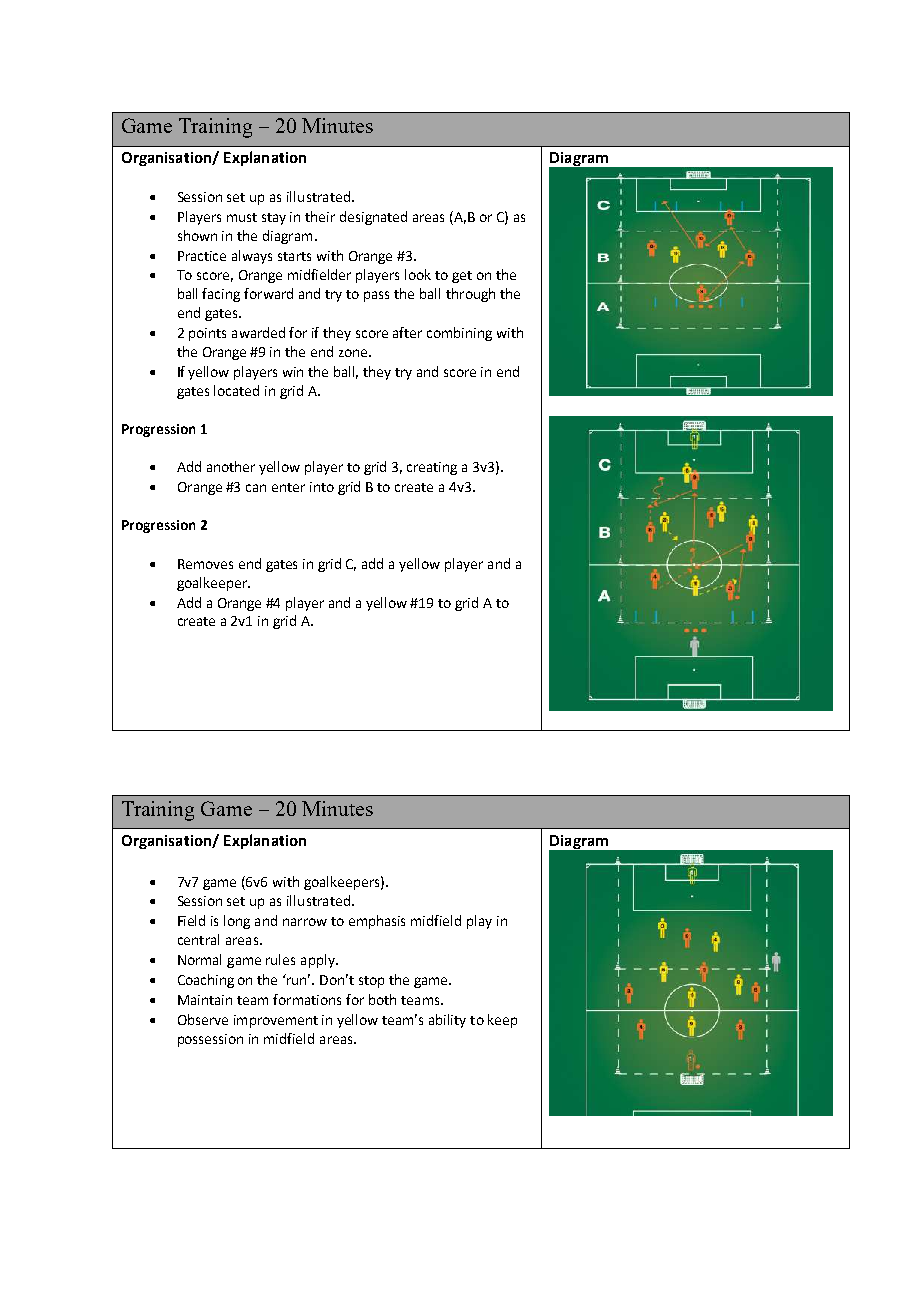 The width and height of the screenshot is (924, 1308). What do you see at coordinates (242, 217) in the screenshot?
I see `must` at bounding box center [242, 217].
